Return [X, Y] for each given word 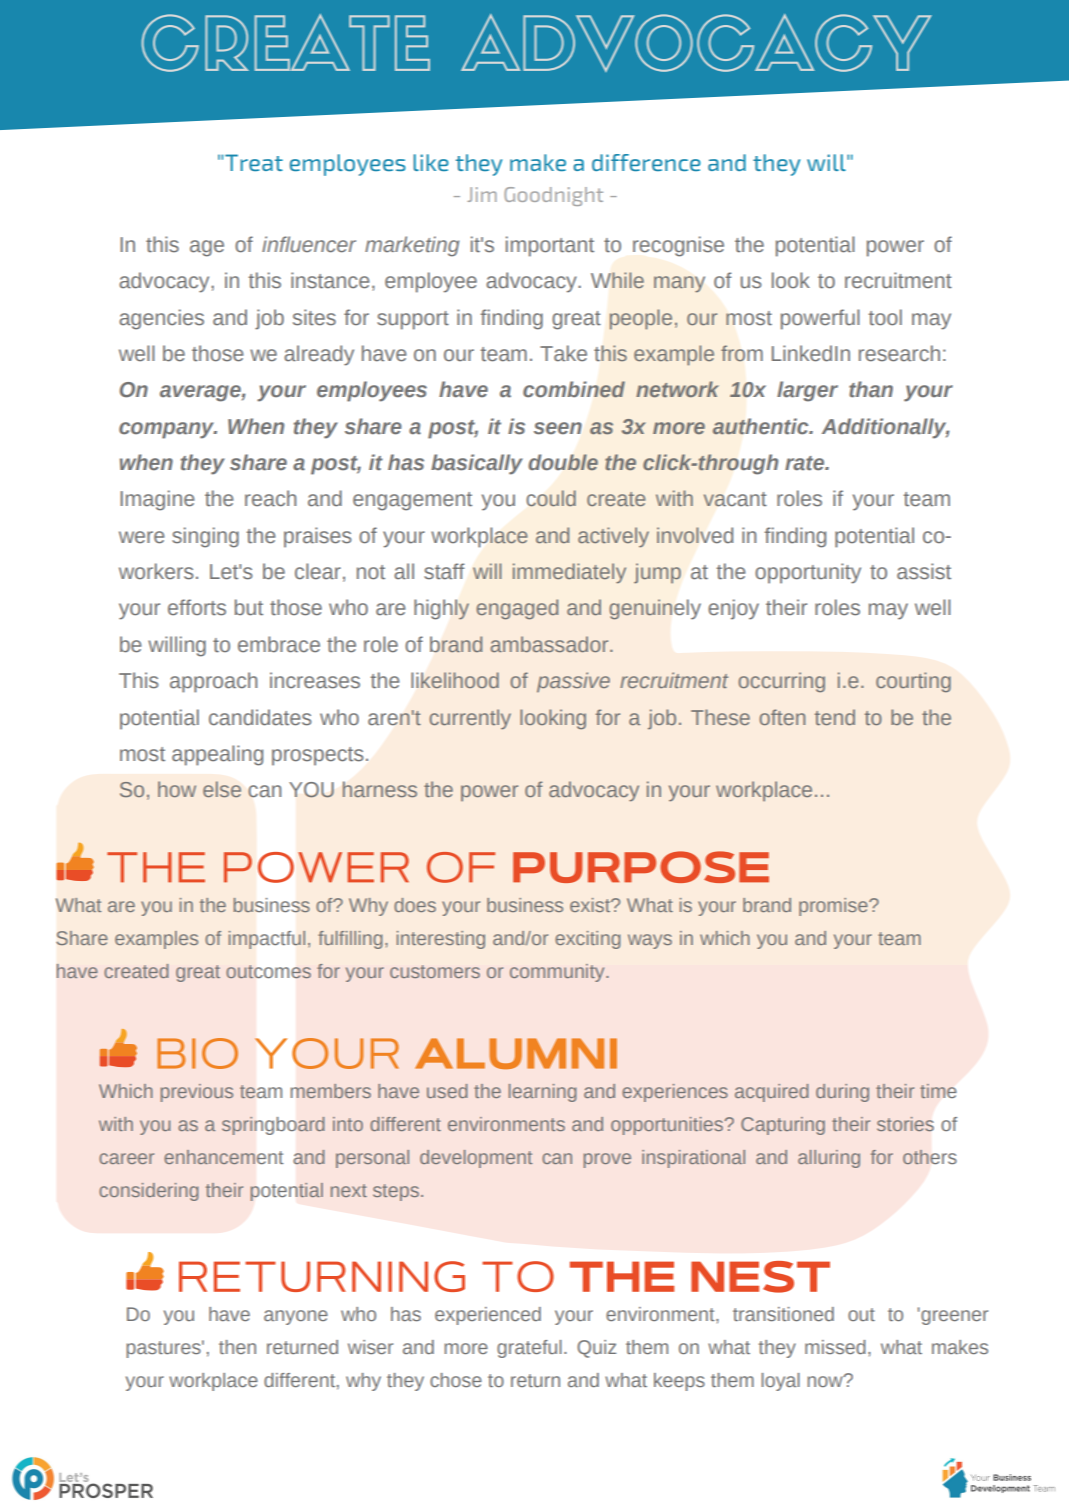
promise [834, 907]
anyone [296, 1317]
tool [885, 317]
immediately [569, 573]
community [558, 973]
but [249, 607]
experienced [488, 1316]
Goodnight [553, 196]
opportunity [808, 573]
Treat [254, 162]
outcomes [268, 971]
